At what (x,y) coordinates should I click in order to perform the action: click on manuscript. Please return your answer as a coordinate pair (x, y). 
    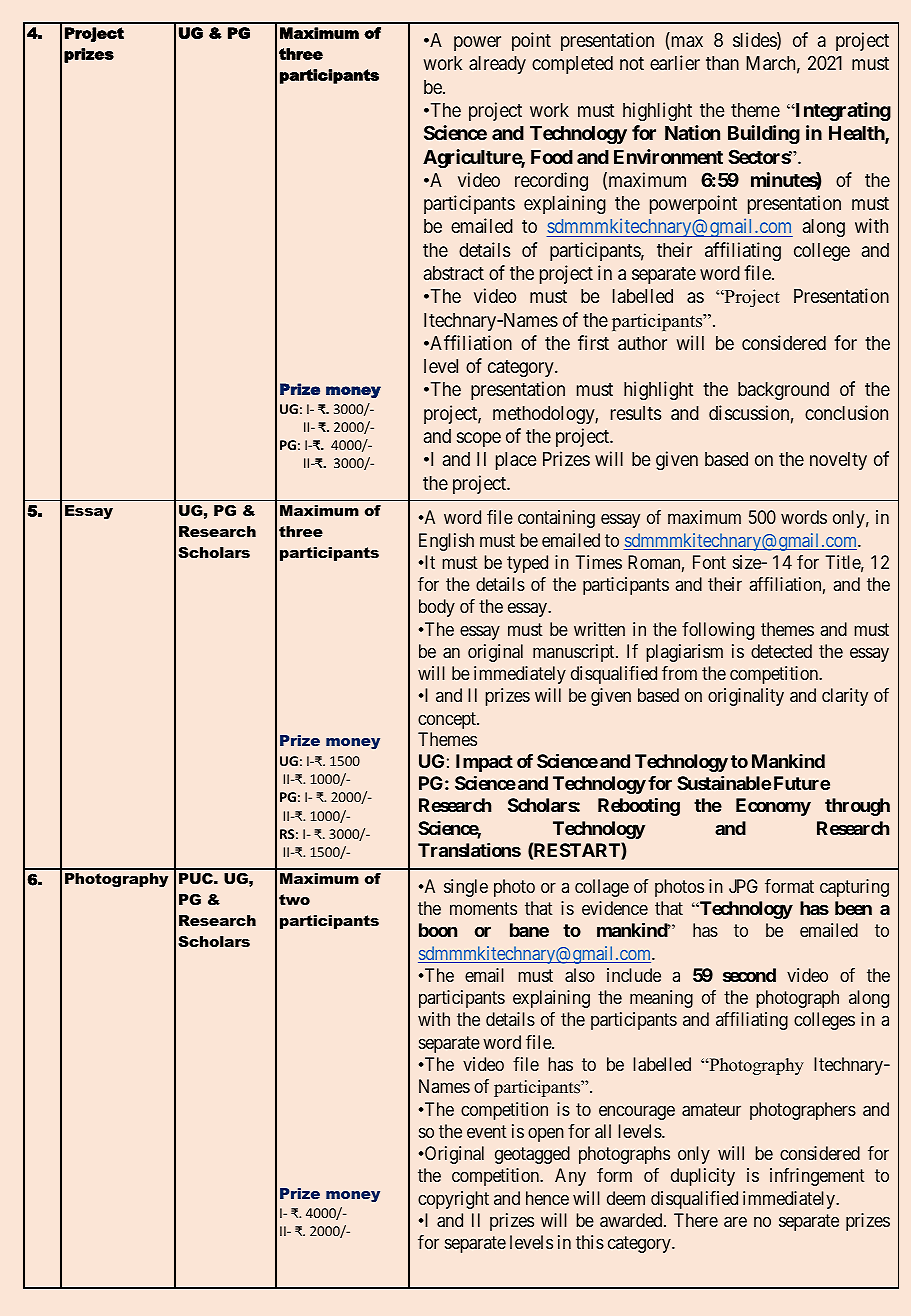
    Looking at the image, I should click on (575, 653).
